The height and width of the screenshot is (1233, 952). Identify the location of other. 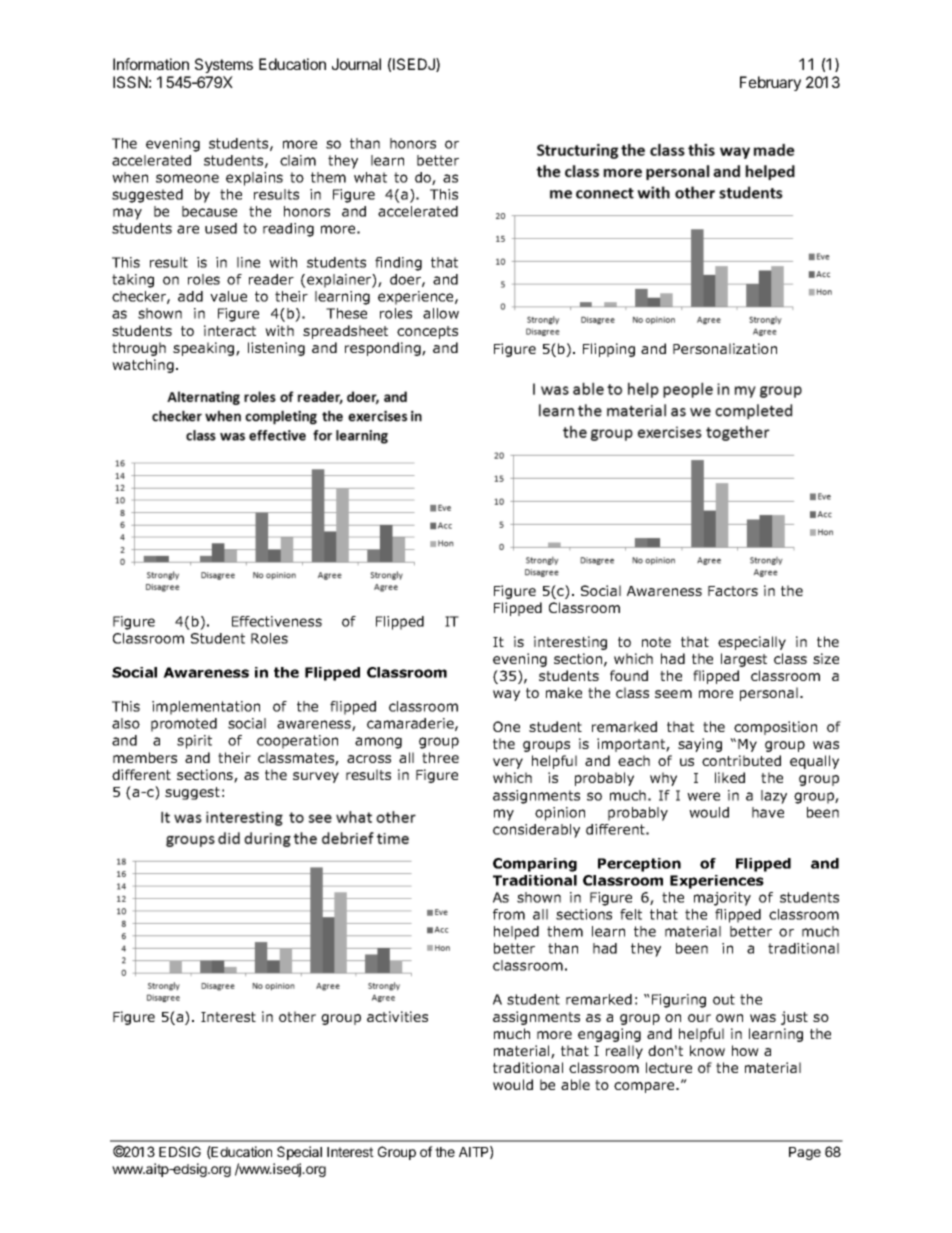
(297, 1016).
